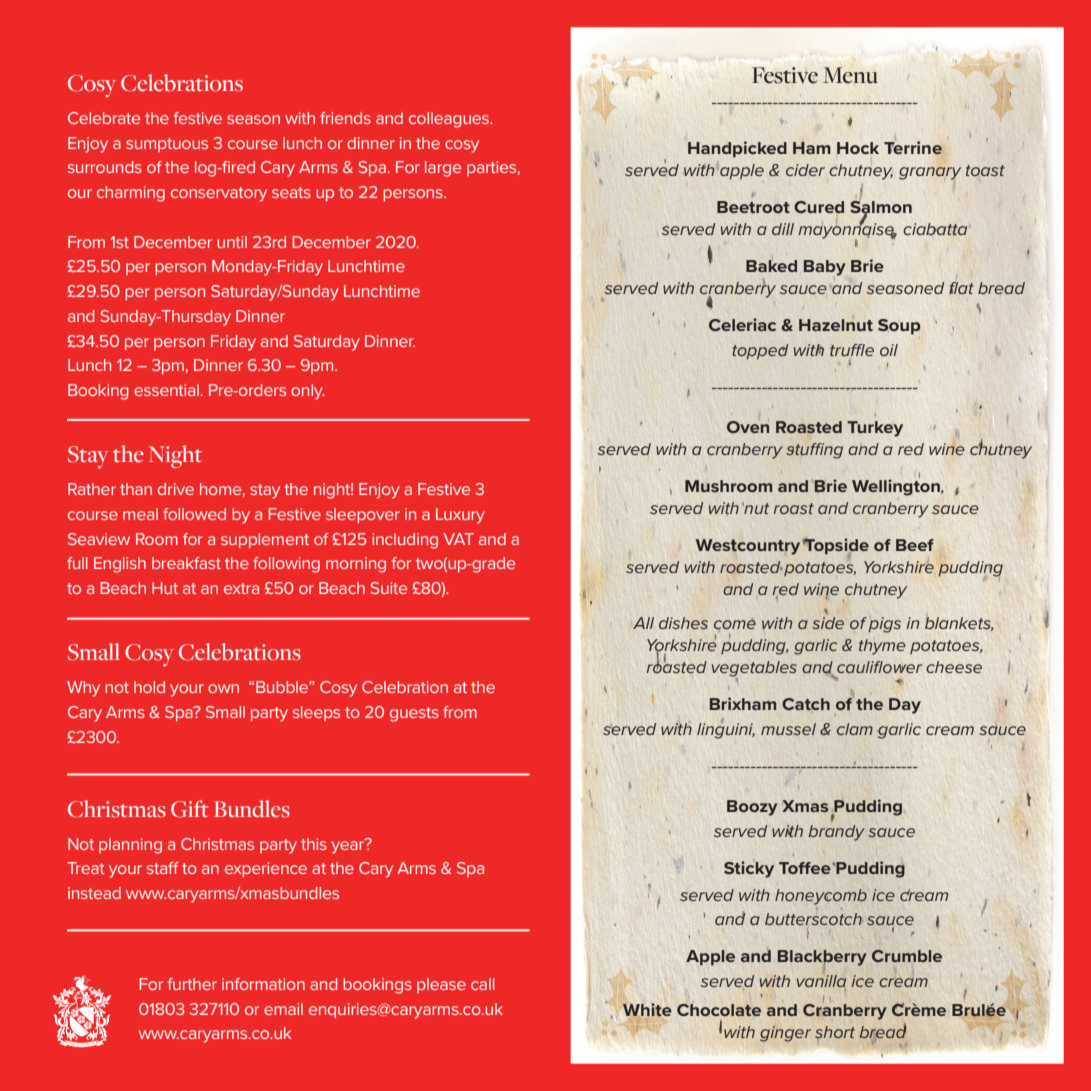 This document has width=1091, height=1091. What do you see at coordinates (915, 545) in the document?
I see `Beef` at bounding box center [915, 545].
